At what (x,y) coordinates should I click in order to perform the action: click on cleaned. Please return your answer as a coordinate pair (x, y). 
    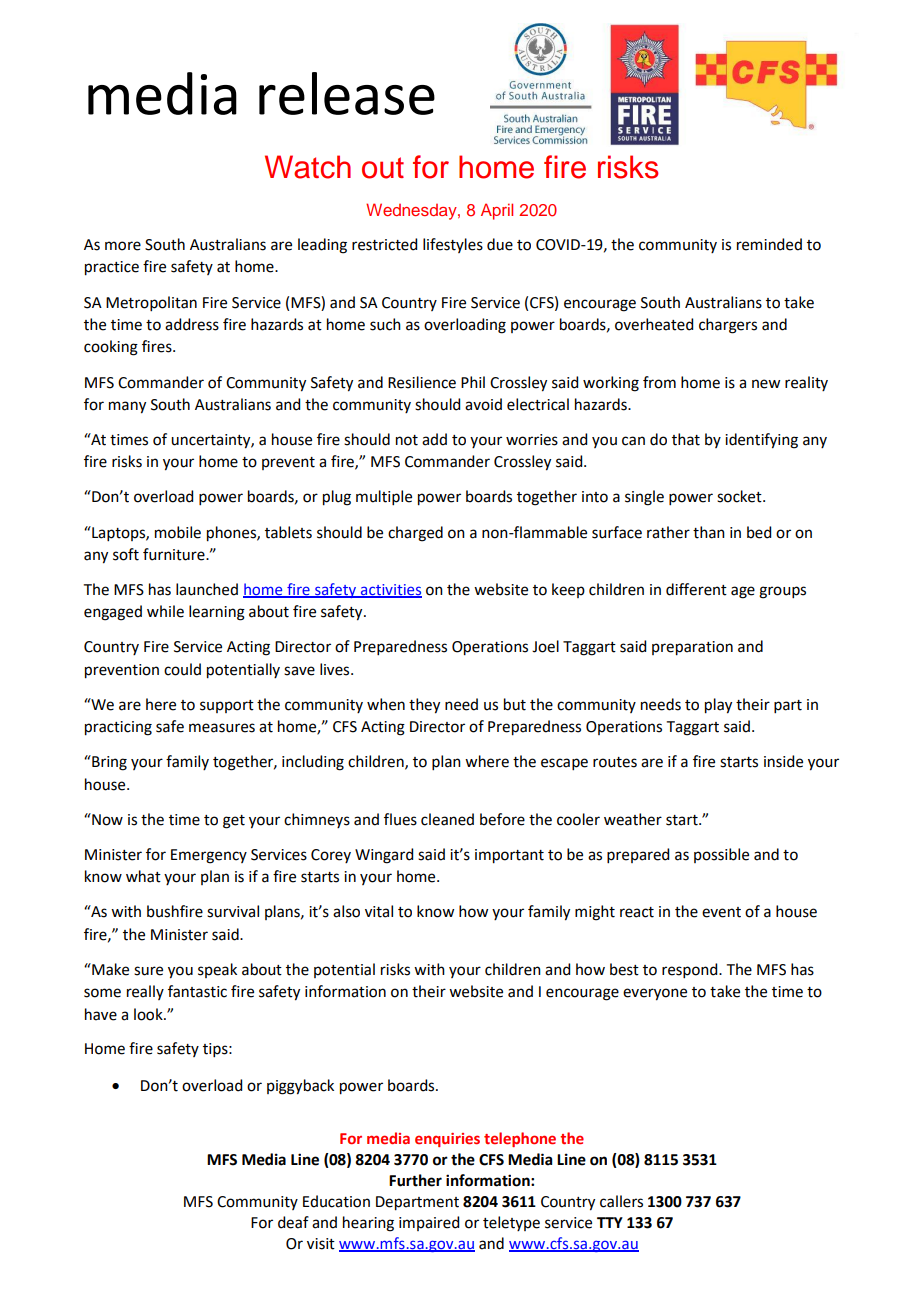
    Looking at the image, I should click on (447, 819).
